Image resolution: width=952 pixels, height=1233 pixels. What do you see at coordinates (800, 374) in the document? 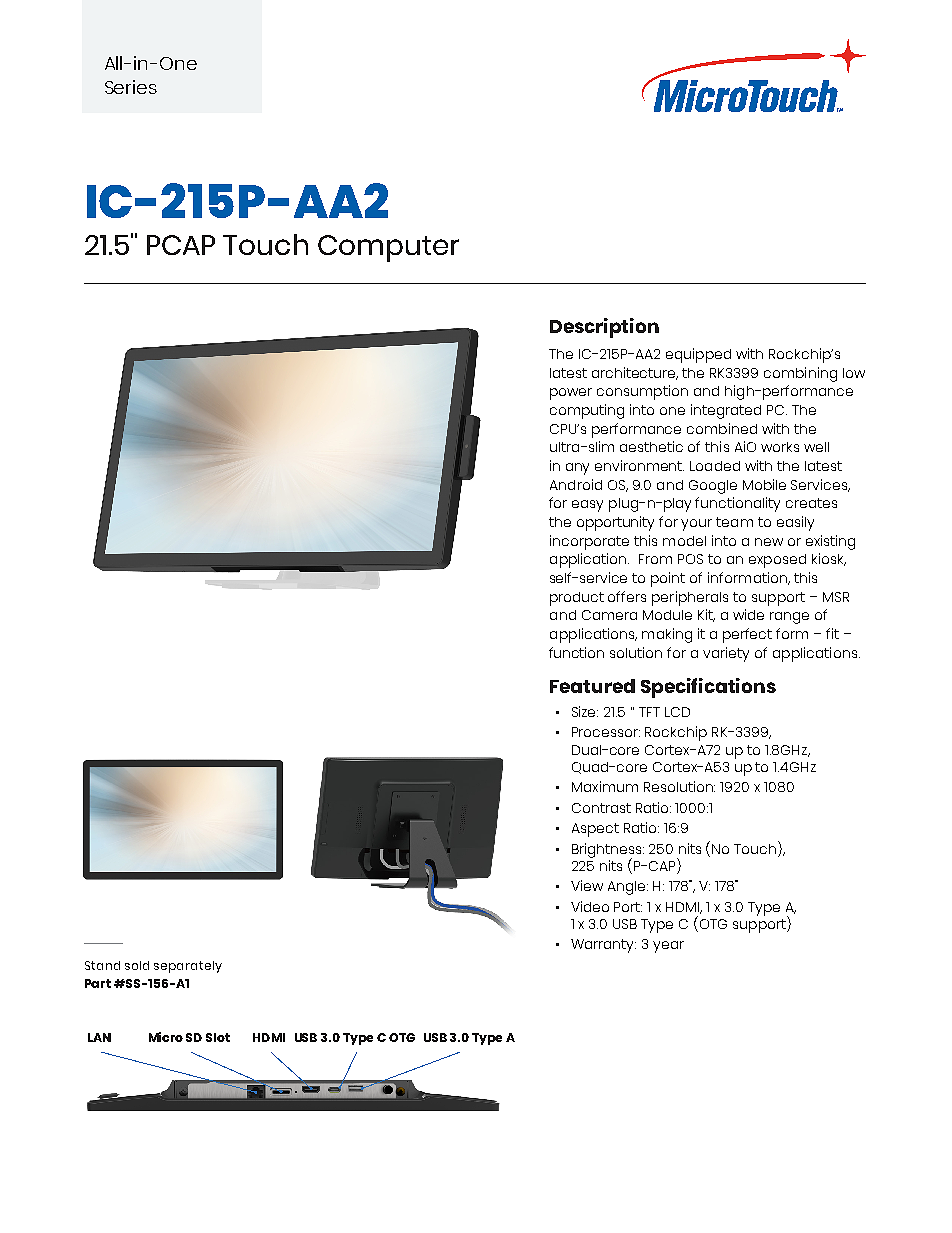
I see `combining` at bounding box center [800, 374].
